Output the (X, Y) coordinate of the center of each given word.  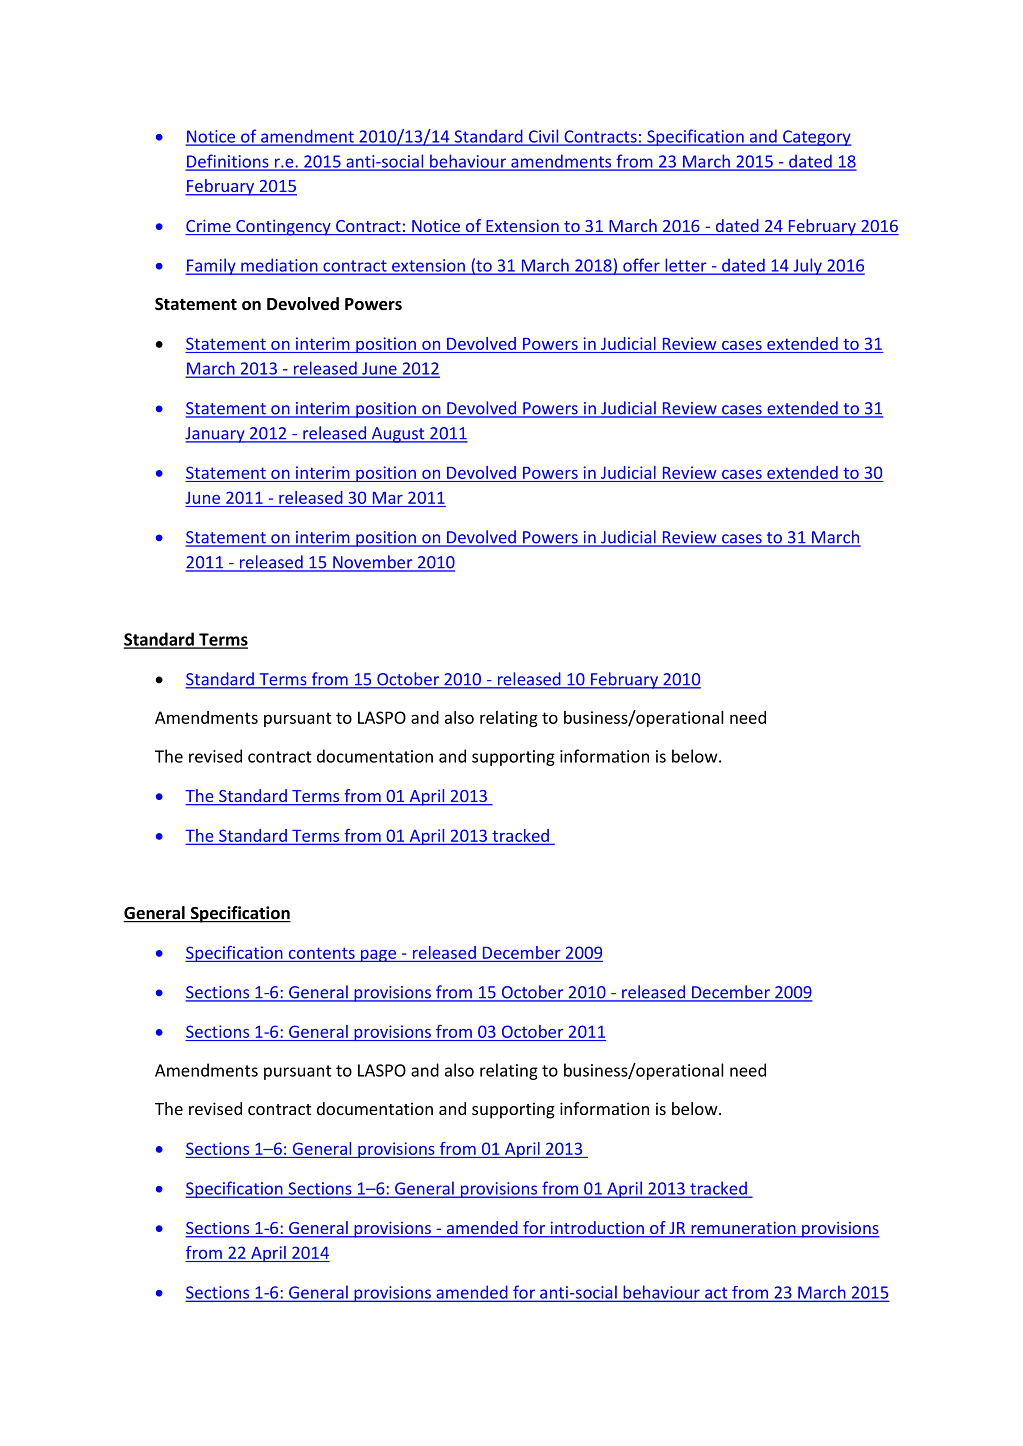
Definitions (228, 162)
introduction (597, 1229)
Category (816, 138)
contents (322, 953)
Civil (543, 137)
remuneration (743, 1229)
